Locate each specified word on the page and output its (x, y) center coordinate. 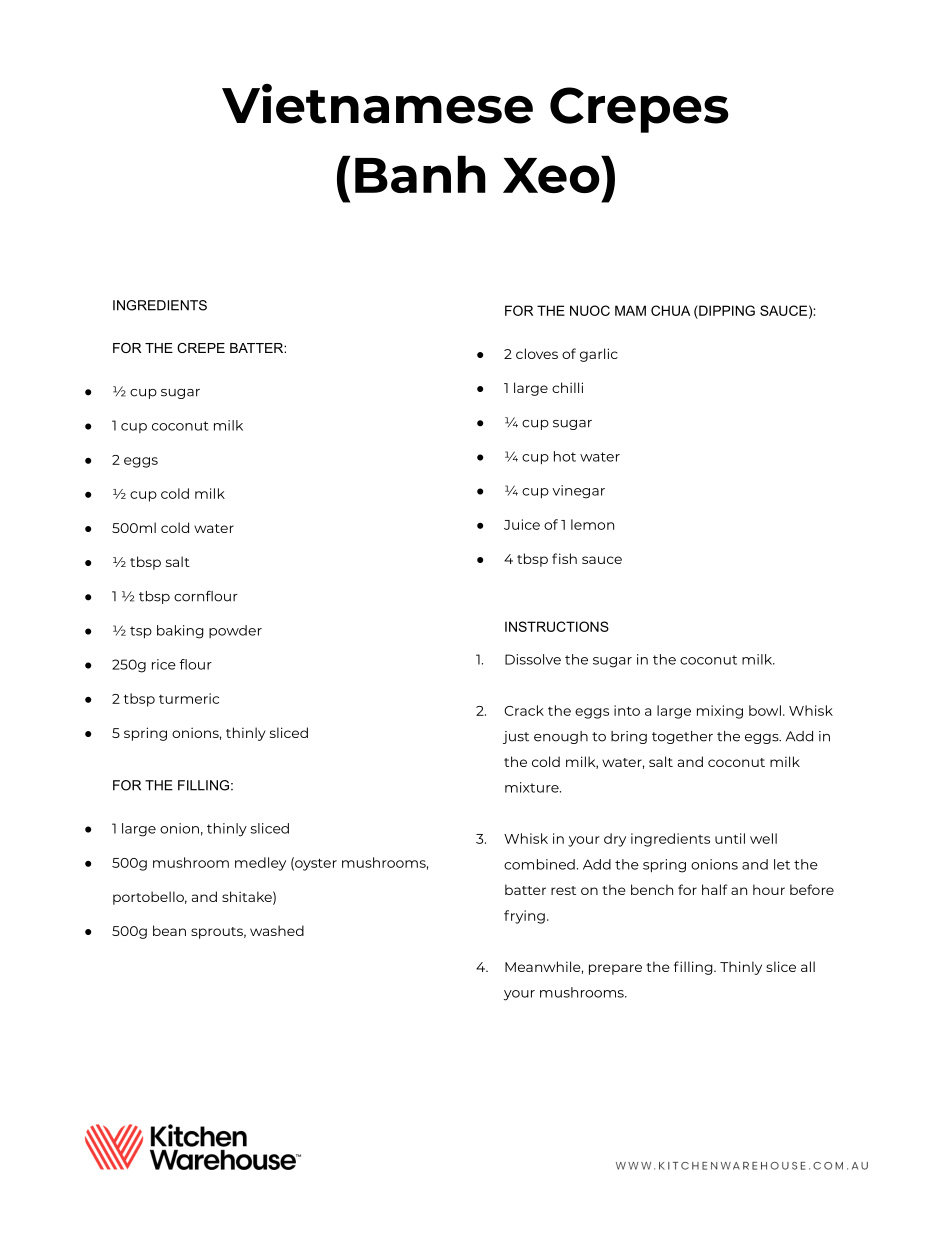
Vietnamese (377, 104)
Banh (420, 174)
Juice (522, 524)
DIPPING (726, 310)
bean (169, 930)
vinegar (578, 492)
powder (235, 631)
